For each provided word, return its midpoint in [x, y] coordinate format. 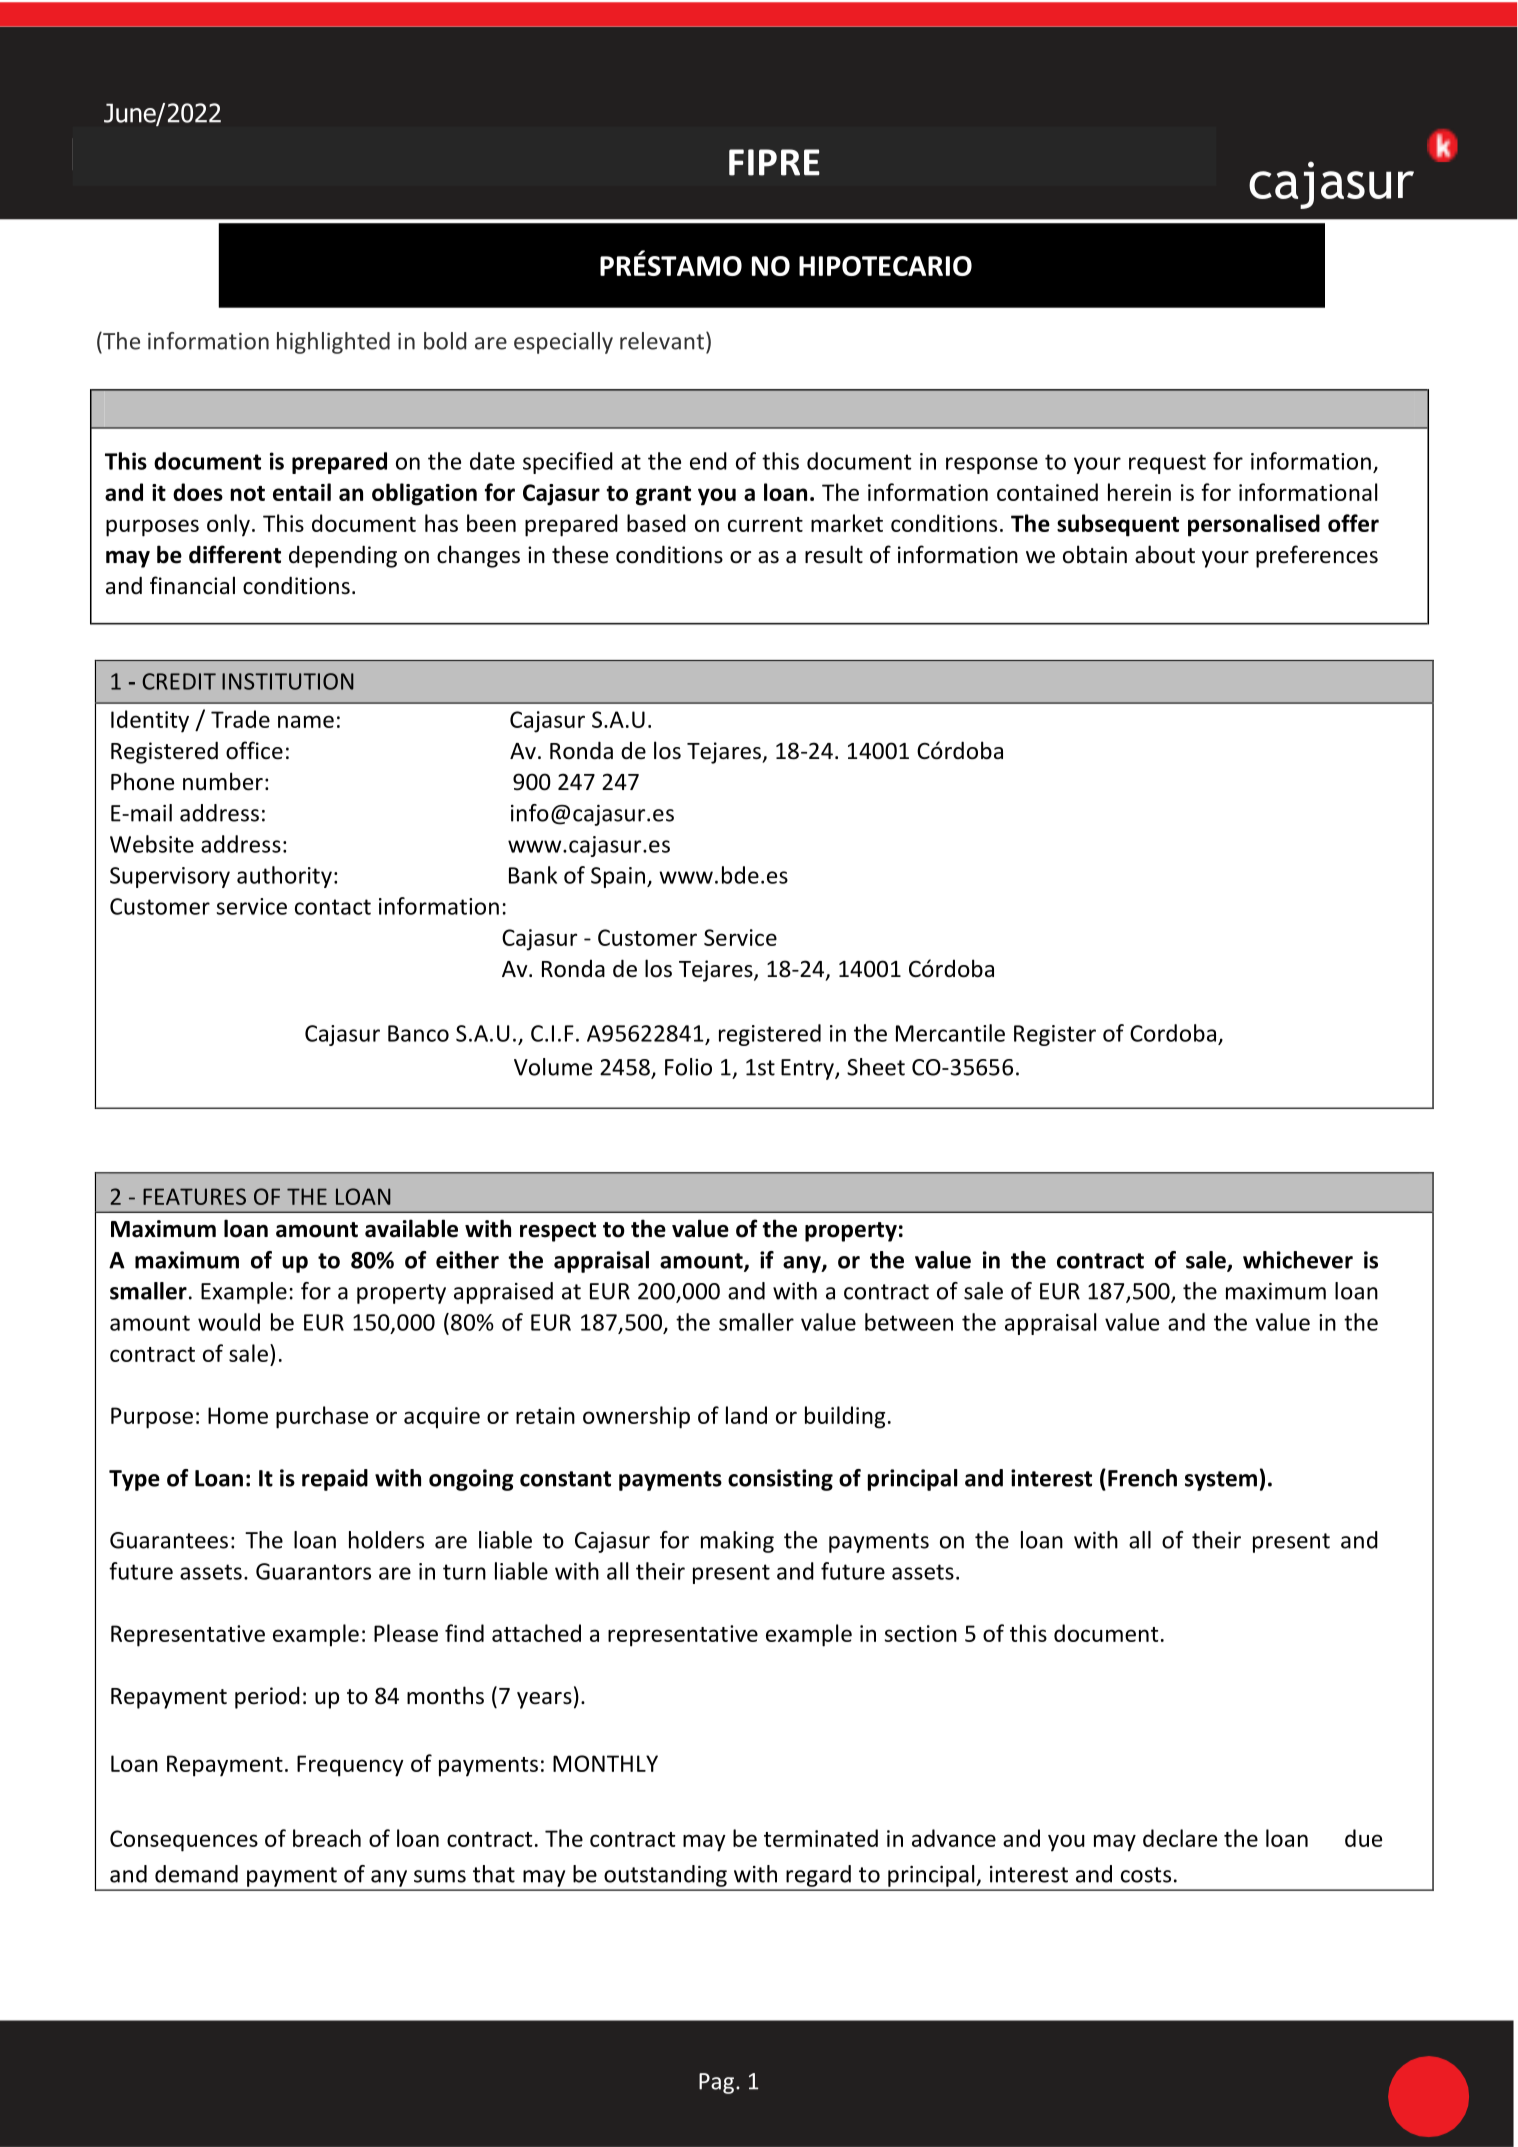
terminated [821, 1838]
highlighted [333, 343]
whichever [1298, 1260]
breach [327, 1838]
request [1167, 464]
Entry [808, 1069]
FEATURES [194, 1196]
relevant [662, 341]
